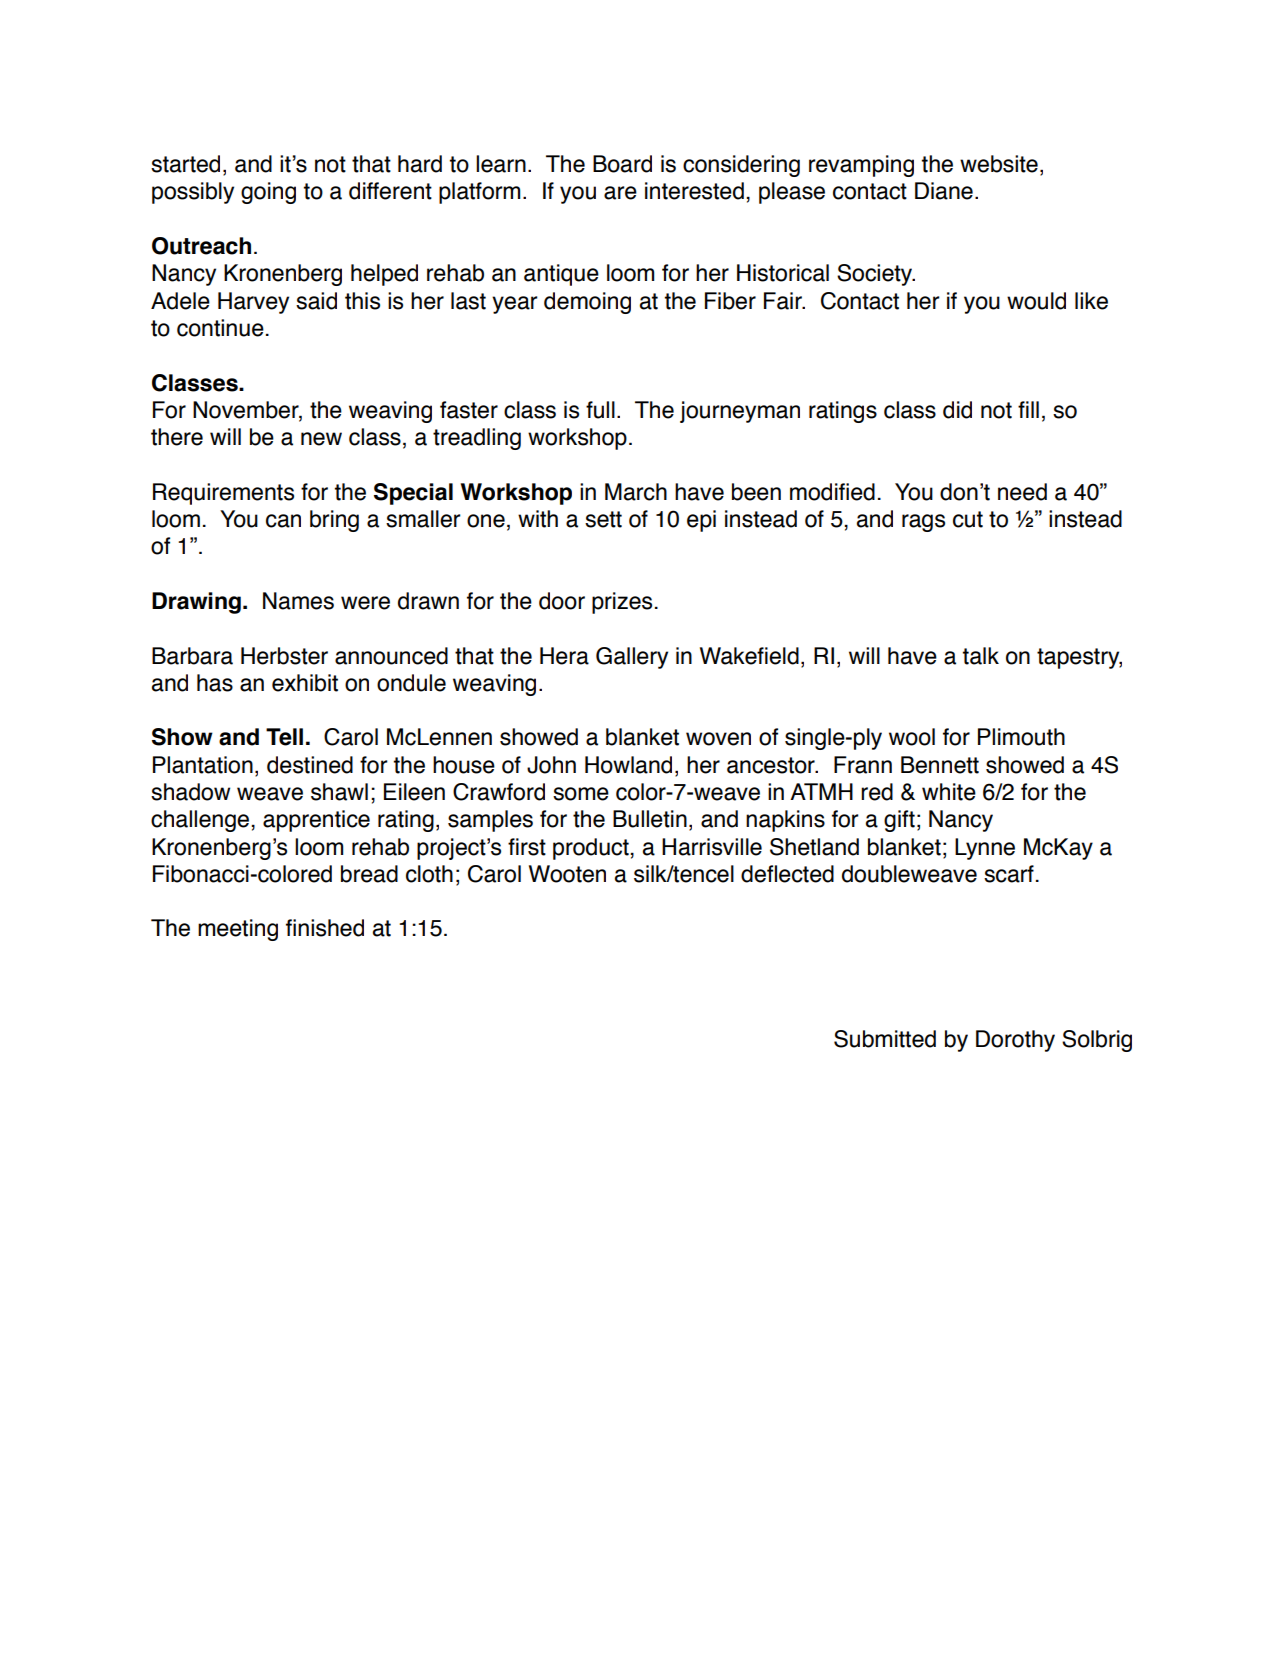  Describe the element at coordinates (949, 792) in the screenshot. I see `white` at that location.
